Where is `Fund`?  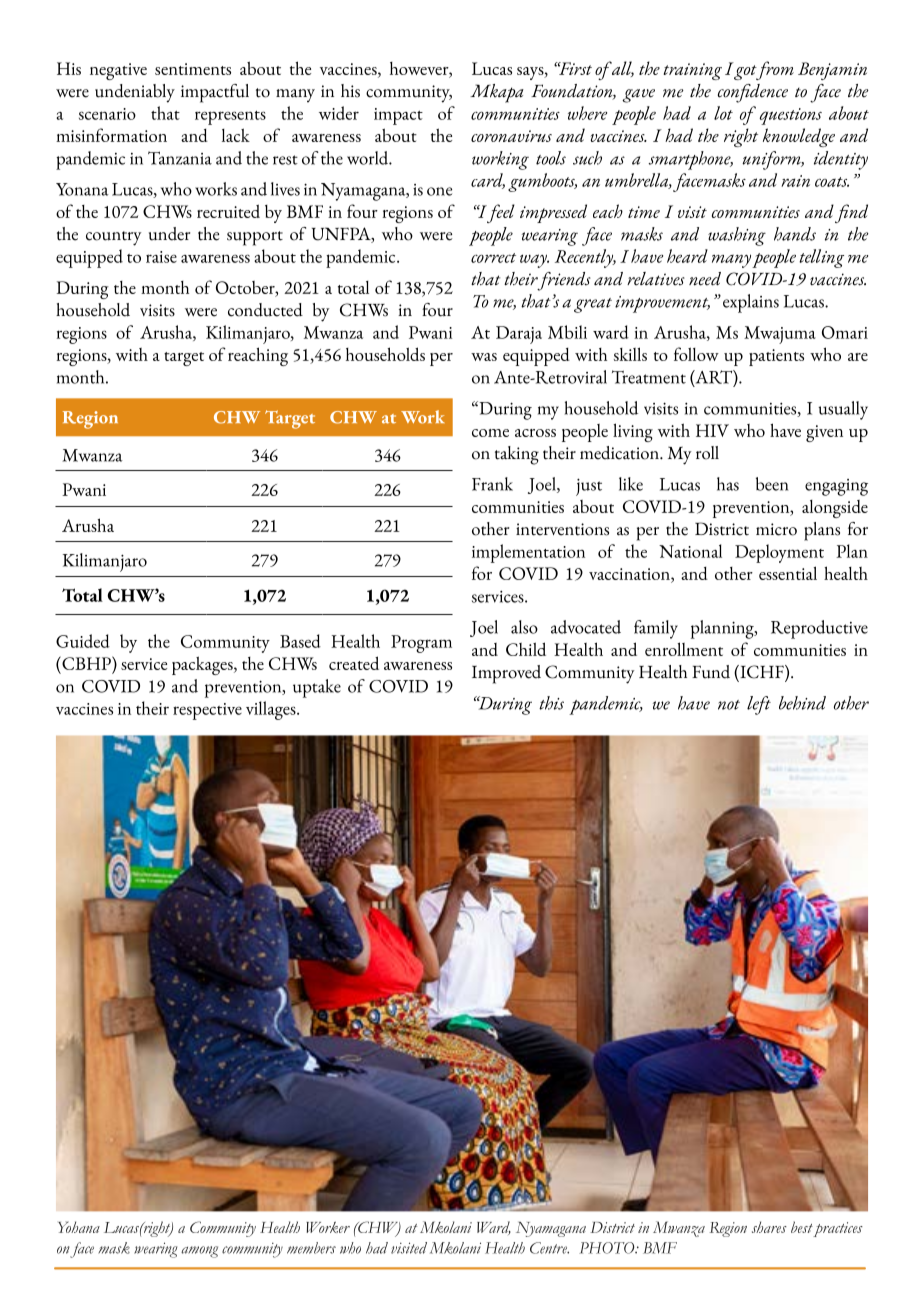 Fund is located at coordinates (711, 672).
